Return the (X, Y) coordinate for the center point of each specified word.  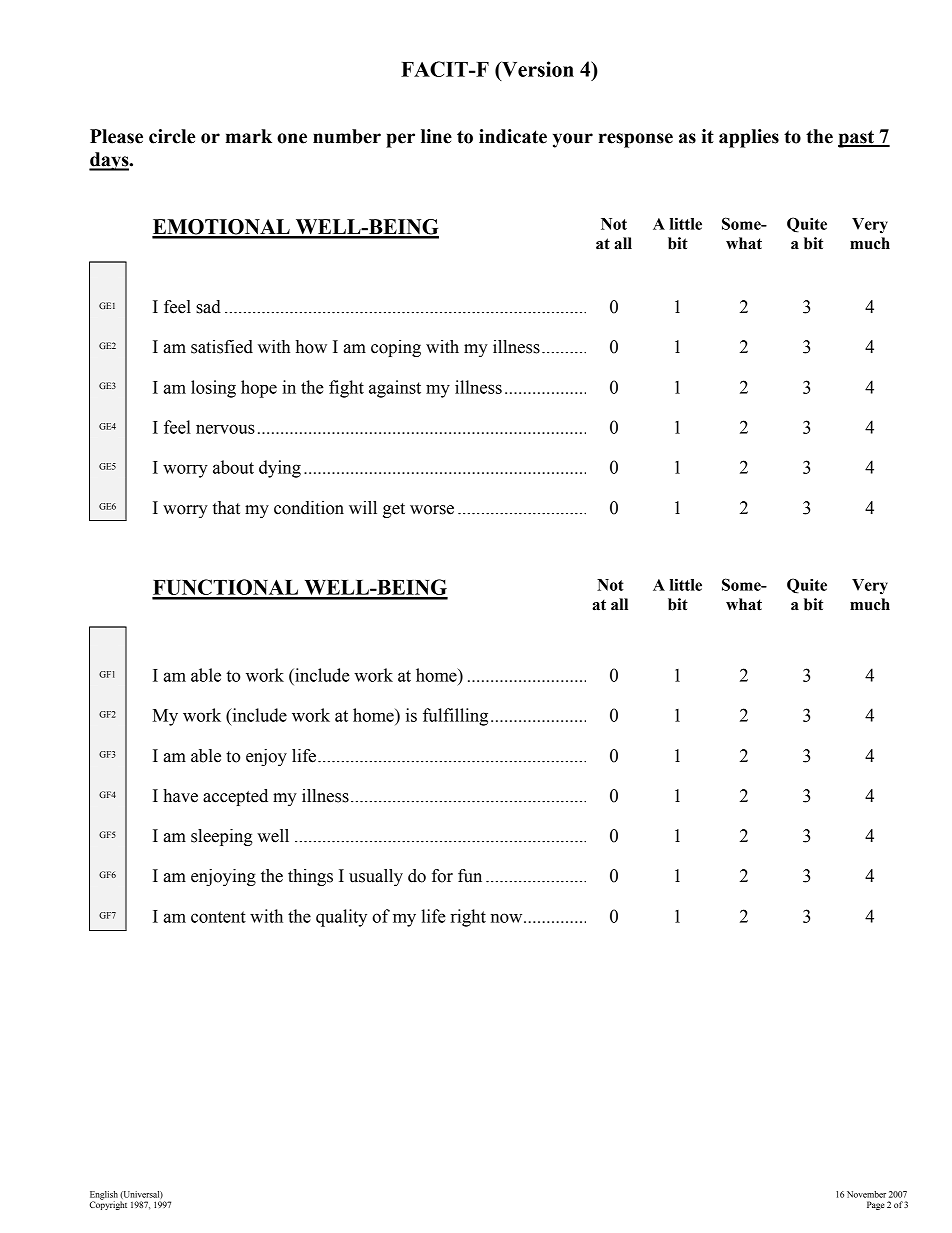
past (857, 139)
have (180, 796)
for (442, 876)
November (866, 1194)
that (226, 508)
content (218, 917)
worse (432, 510)
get (394, 510)
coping (396, 348)
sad (208, 307)
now (508, 918)
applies (749, 138)
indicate (513, 136)
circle (172, 136)
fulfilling (455, 717)
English (104, 1196)
